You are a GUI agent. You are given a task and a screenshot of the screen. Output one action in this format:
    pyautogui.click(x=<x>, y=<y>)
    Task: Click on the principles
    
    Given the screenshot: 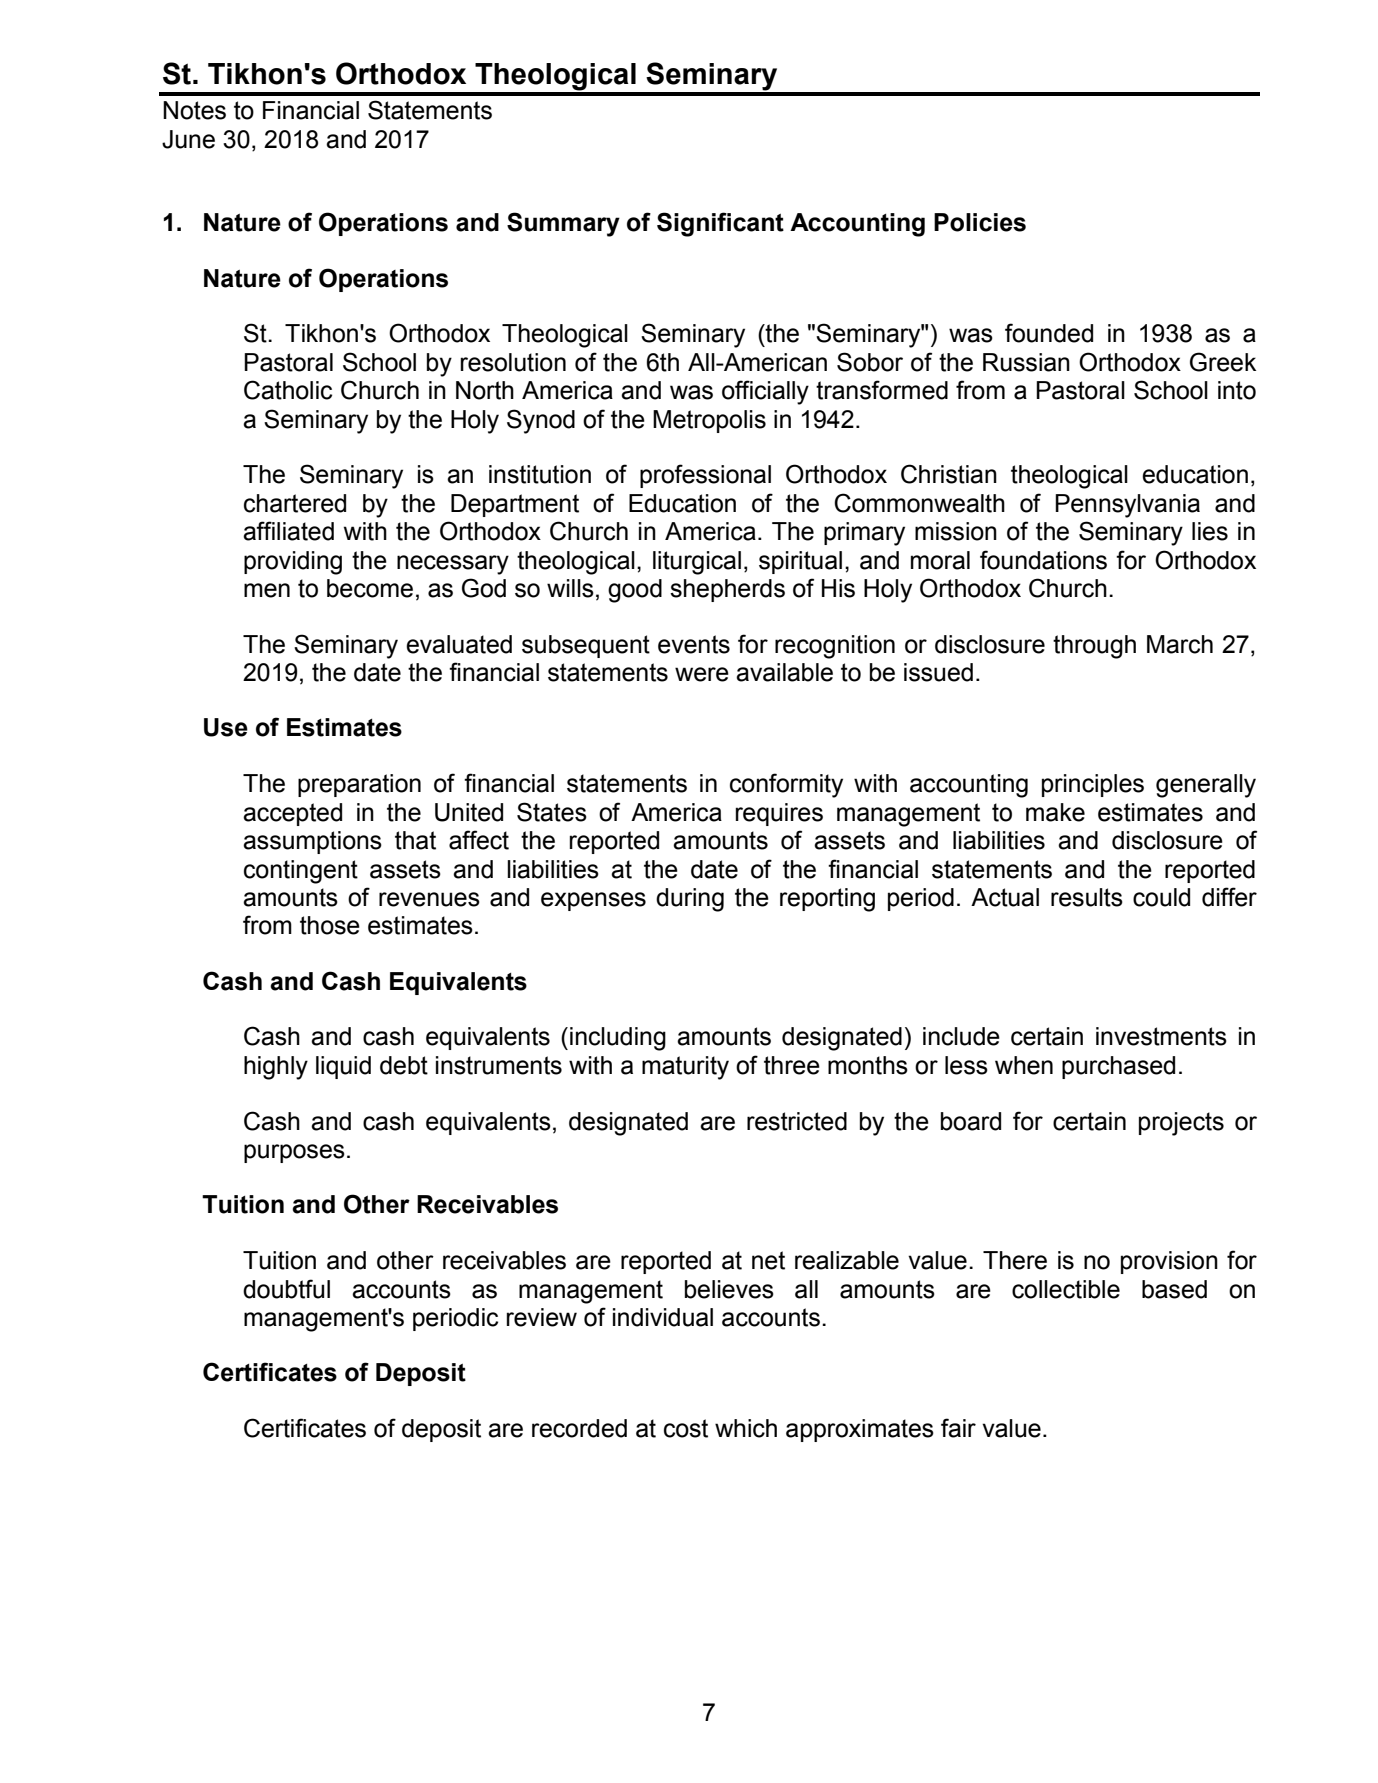 What is the action you would take?
    pyautogui.click(x=1093, y=785)
